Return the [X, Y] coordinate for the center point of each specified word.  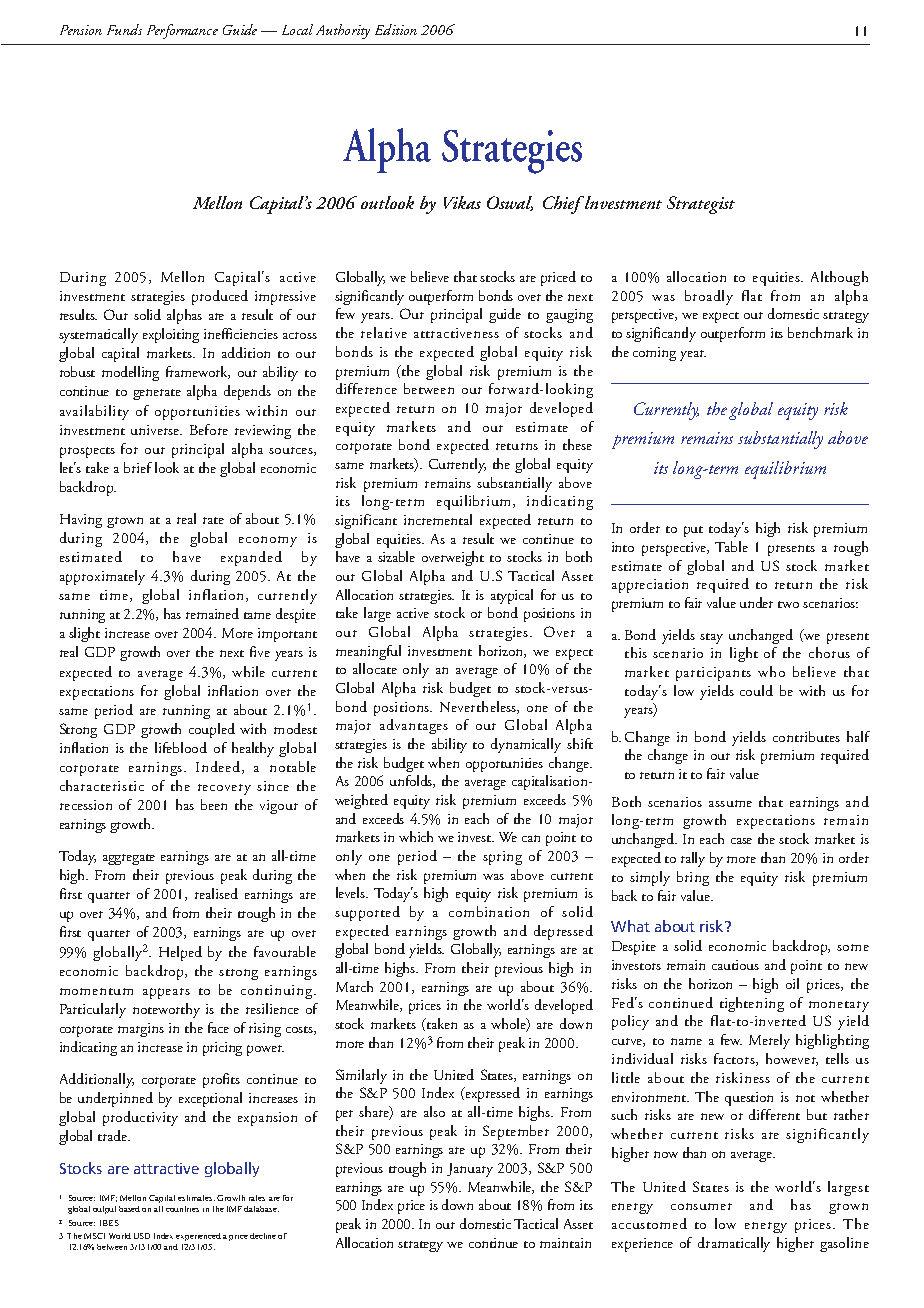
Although [839, 278]
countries [182, 1209]
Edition [396, 29]
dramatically [734, 1244]
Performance [182, 31]
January [470, 1170]
